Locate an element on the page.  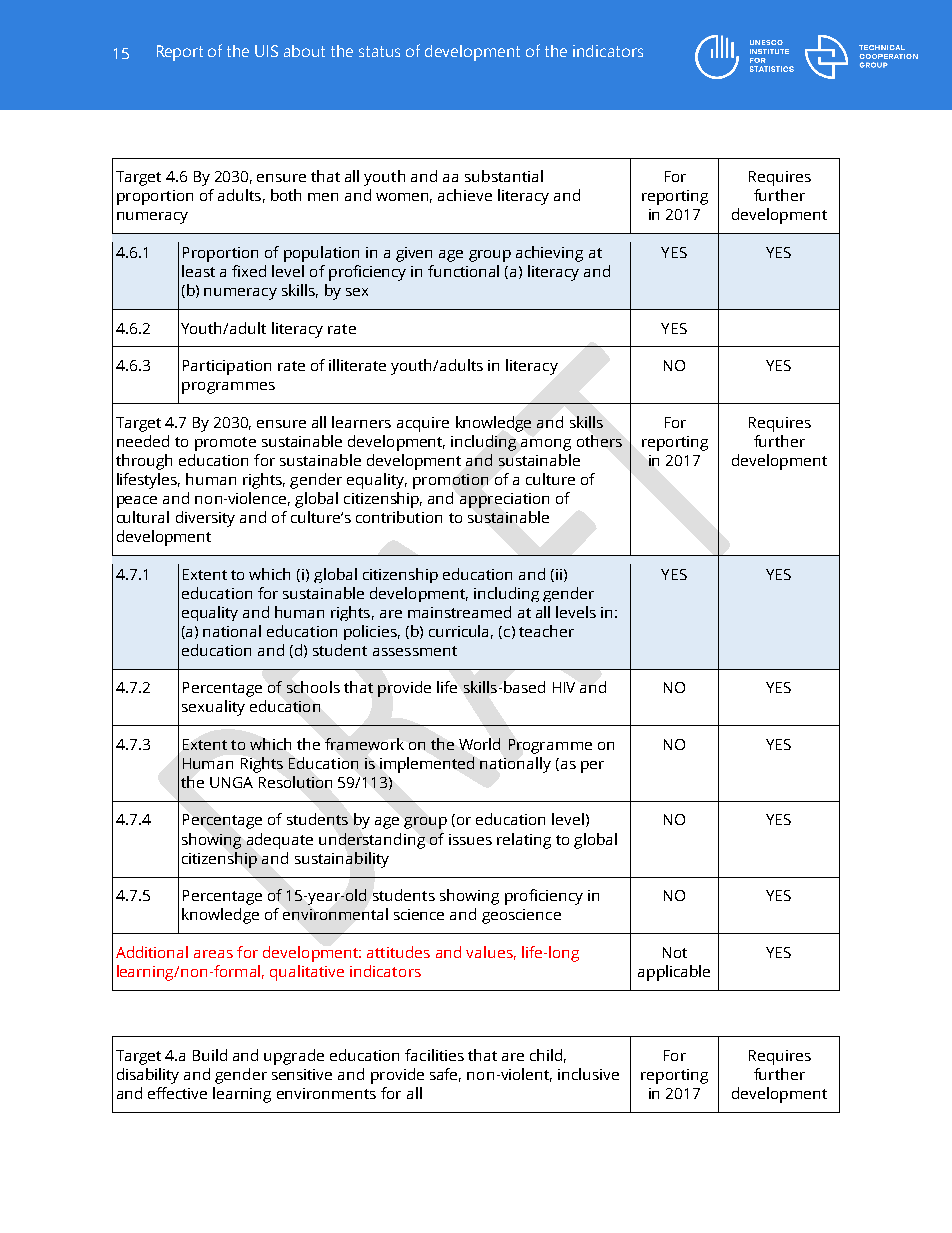
UNGA is located at coordinates (231, 782).
